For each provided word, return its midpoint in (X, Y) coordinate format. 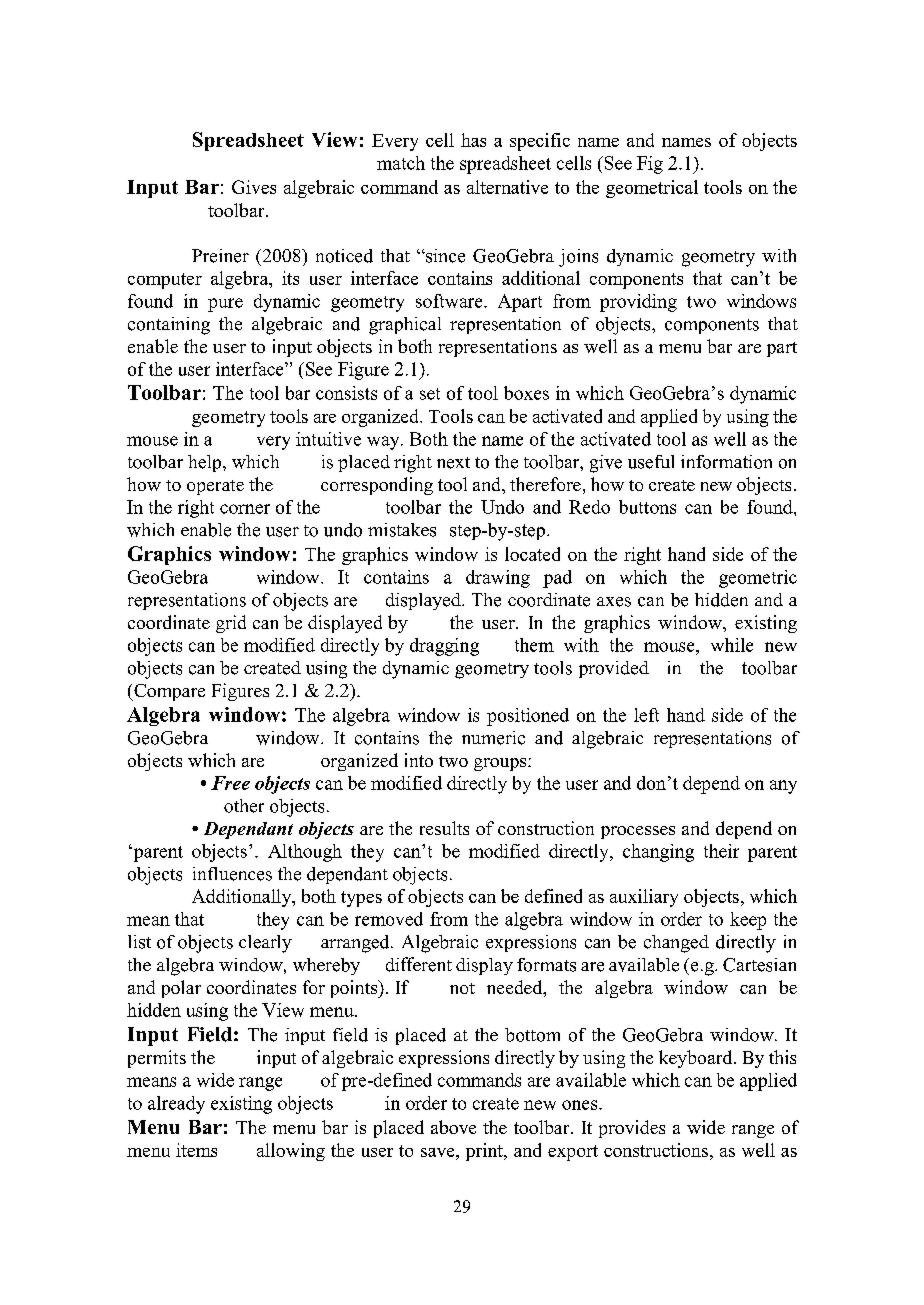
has (473, 140)
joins (578, 258)
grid (231, 624)
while (732, 645)
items (196, 1150)
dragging (444, 647)
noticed (344, 256)
